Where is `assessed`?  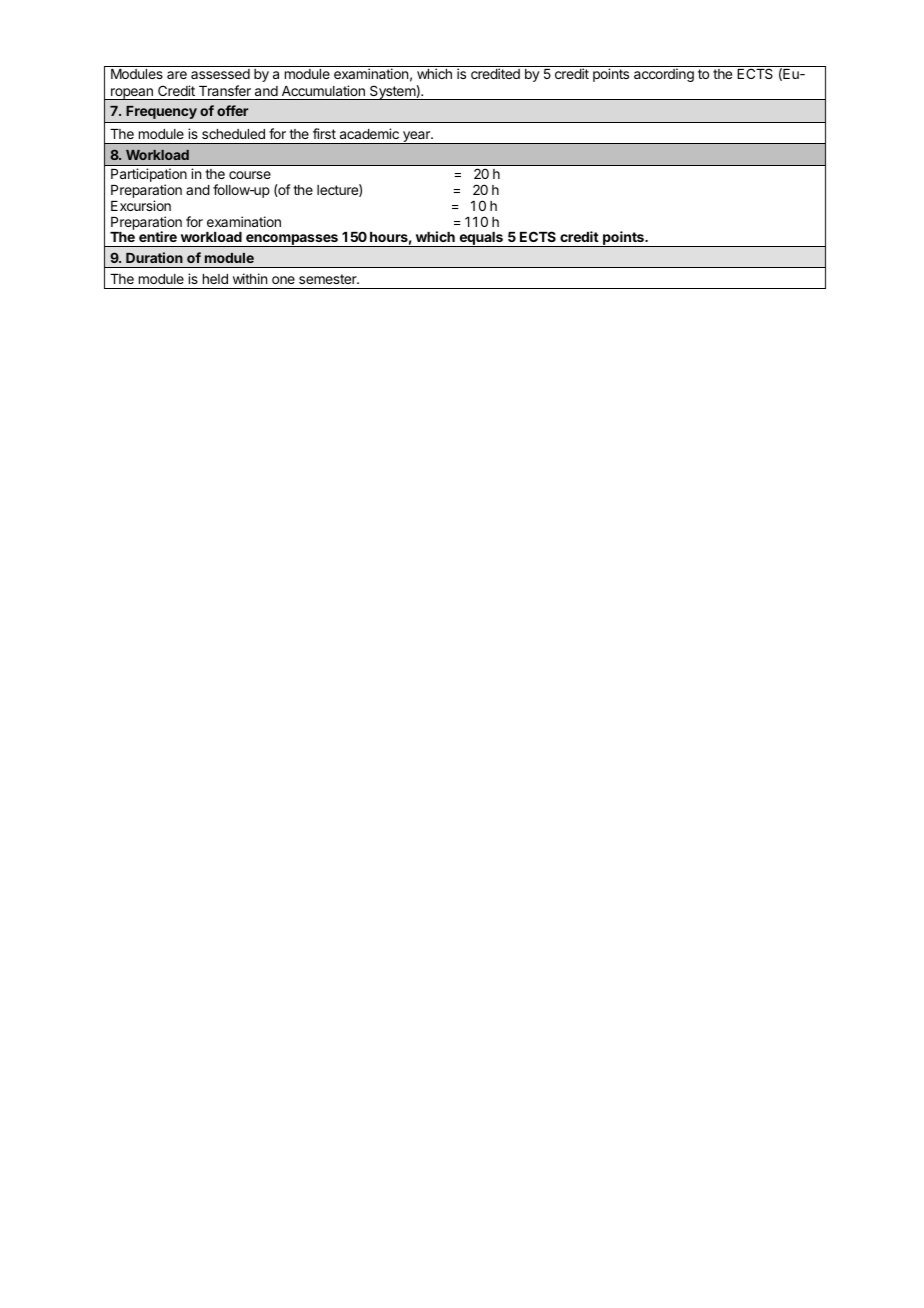 assessed is located at coordinates (220, 74).
